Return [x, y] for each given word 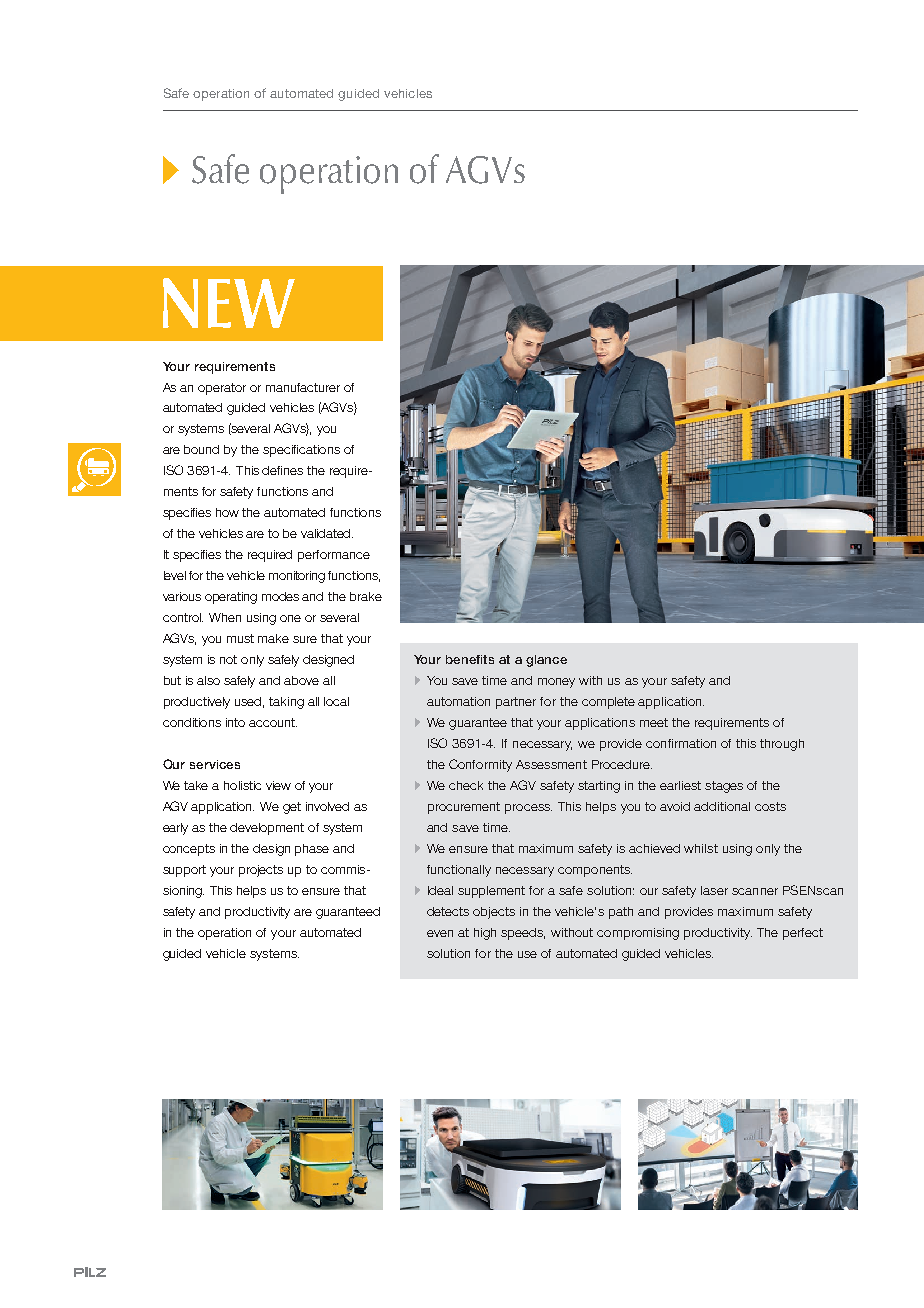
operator [222, 389]
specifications [301, 451]
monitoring [297, 577]
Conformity [480, 765]
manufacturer [303, 387]
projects [261, 871]
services [215, 764]
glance [546, 661]
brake [366, 596]
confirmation [681, 743]
